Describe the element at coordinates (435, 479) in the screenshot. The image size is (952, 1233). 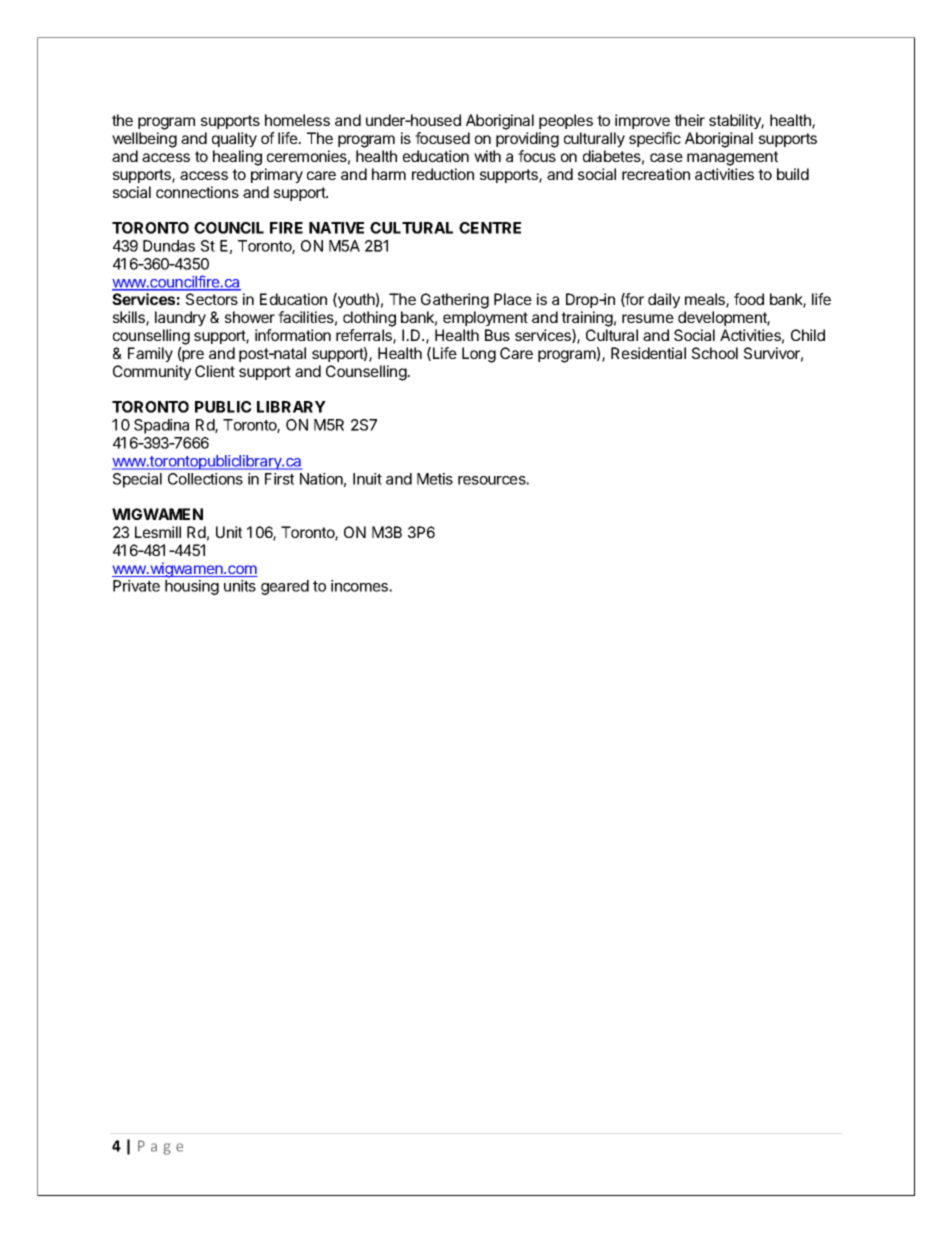
I see `Metis` at that location.
